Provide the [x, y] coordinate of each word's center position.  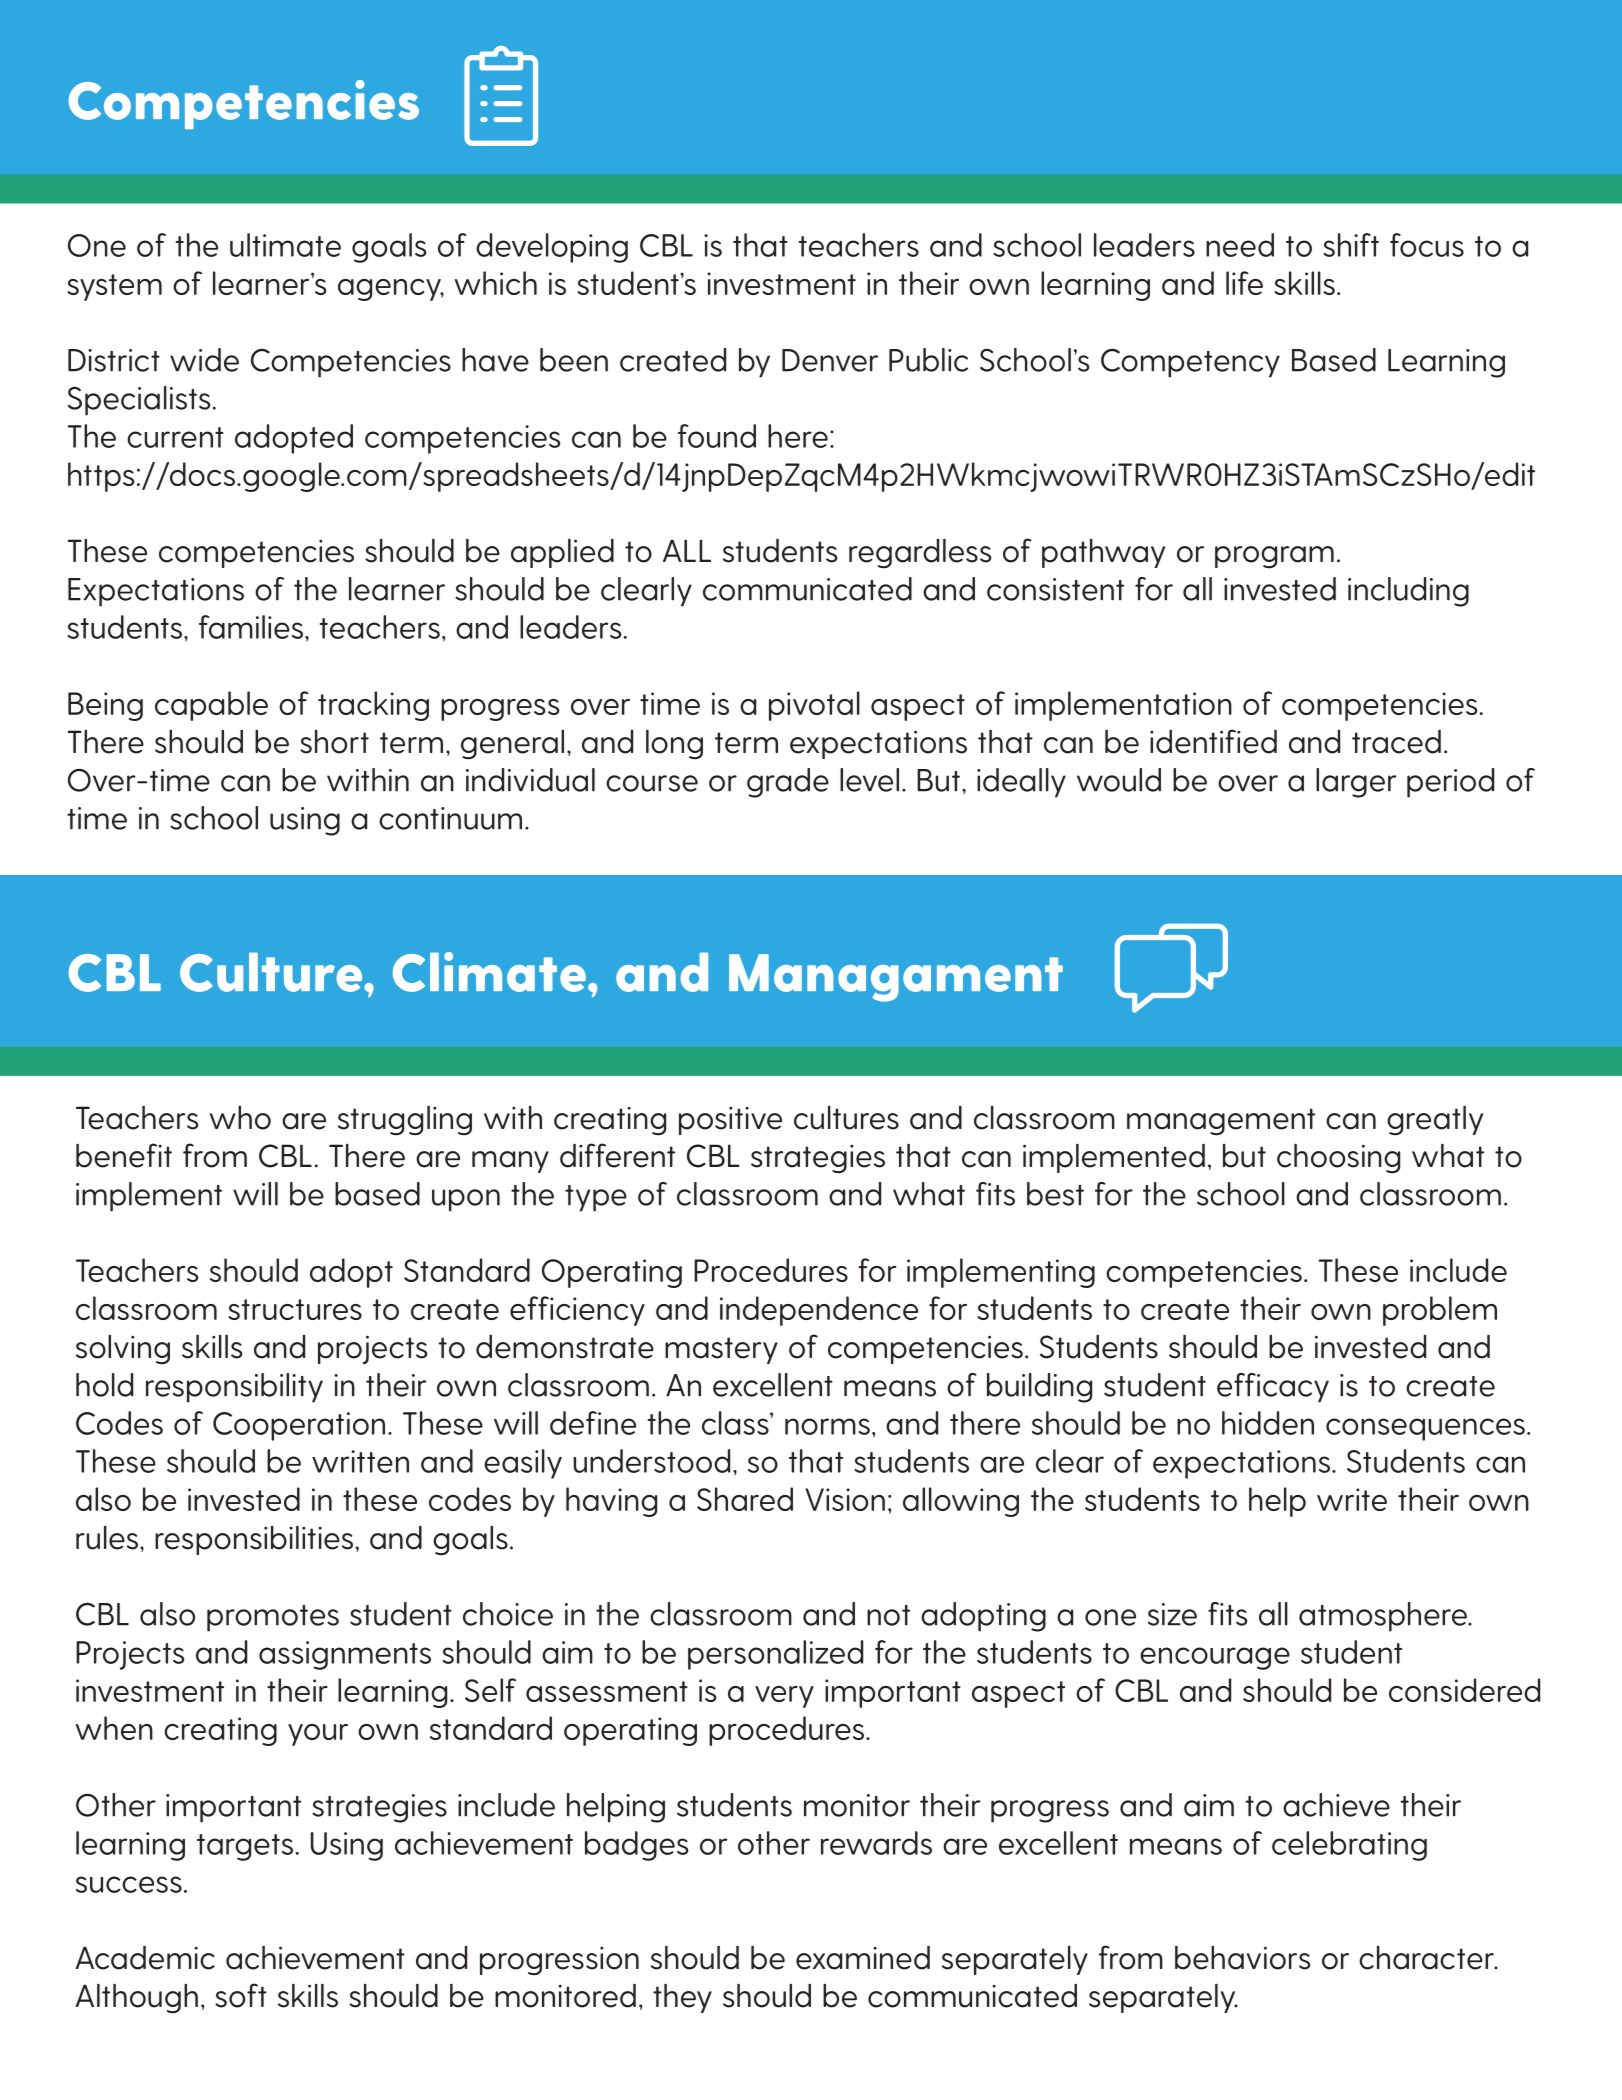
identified [1213, 741]
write [1352, 1499]
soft [241, 1995]
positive [730, 1121]
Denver [830, 360]
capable [211, 706]
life [1244, 283]
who [240, 1118]
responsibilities [254, 1540]
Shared [745, 1499]
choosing [1338, 1159]
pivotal [814, 706]
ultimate [285, 245]
